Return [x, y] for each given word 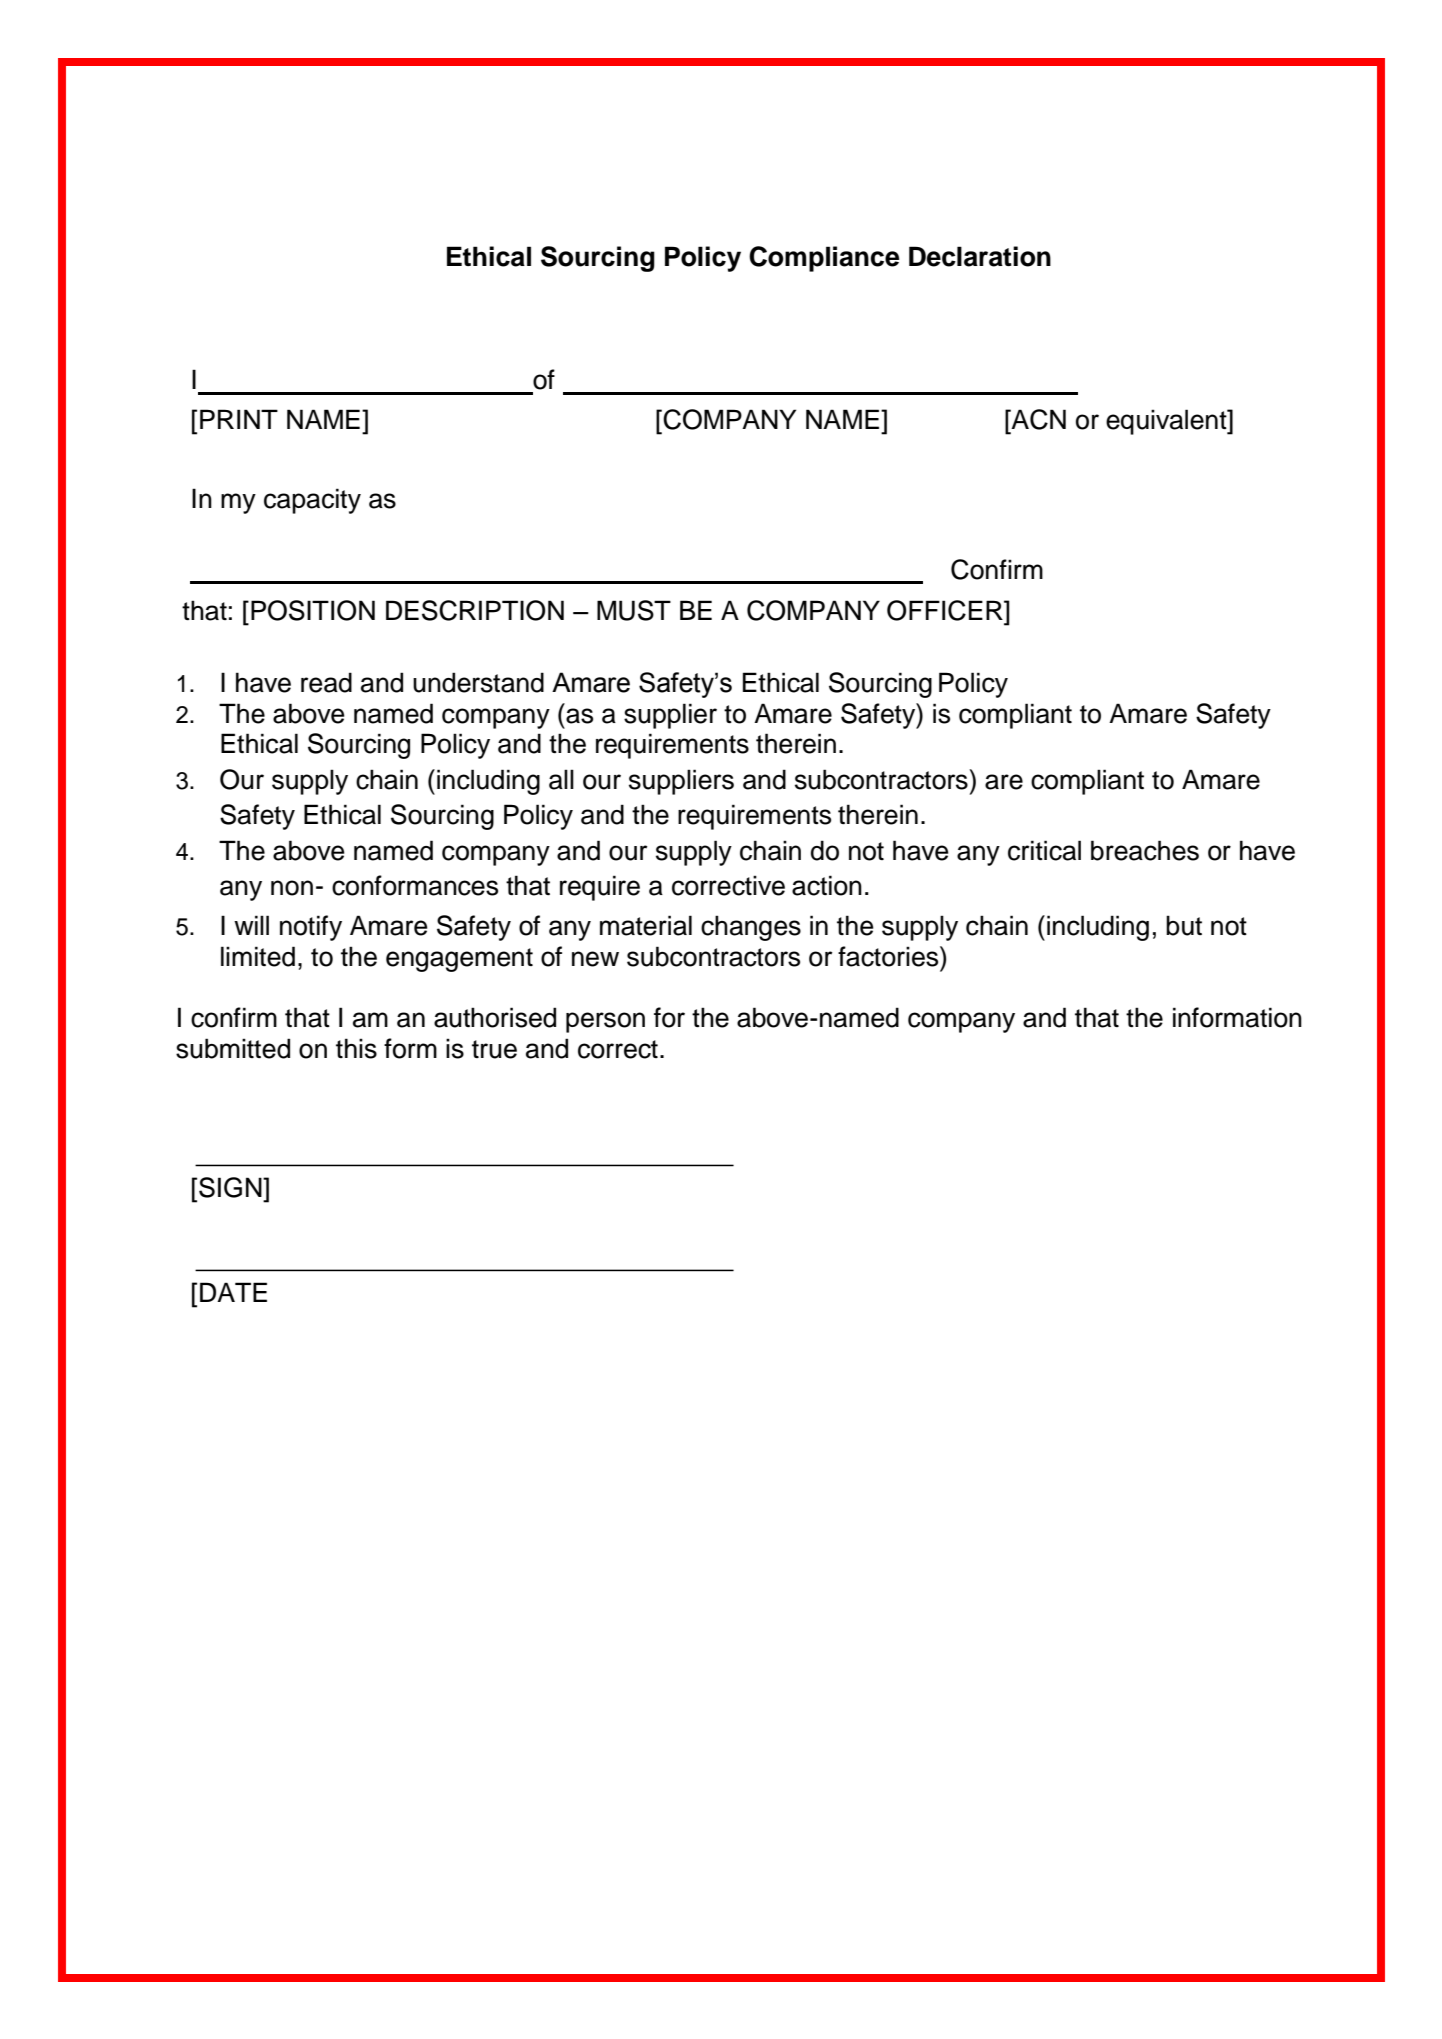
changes [751, 928]
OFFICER [946, 610]
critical [1044, 850]
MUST [634, 610]
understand [478, 682]
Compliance [824, 259]
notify [311, 928]
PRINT [239, 419]
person [605, 1022]
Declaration [980, 256]
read [326, 682]
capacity [312, 501]
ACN [1038, 419]
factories [889, 956]
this [356, 1048]
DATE [233, 1292]
